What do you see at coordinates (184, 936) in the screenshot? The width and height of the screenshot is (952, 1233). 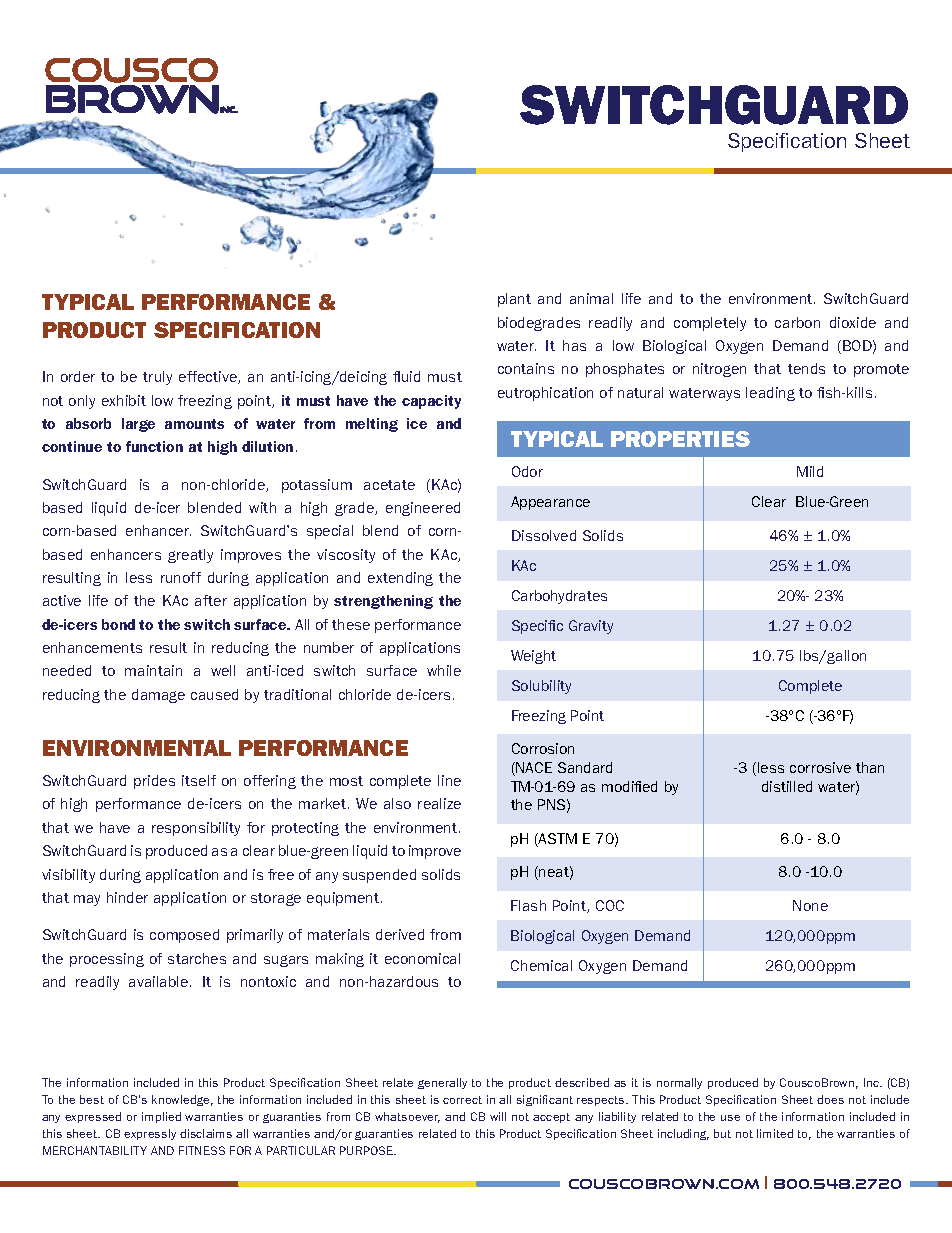 I see `composed` at bounding box center [184, 936].
